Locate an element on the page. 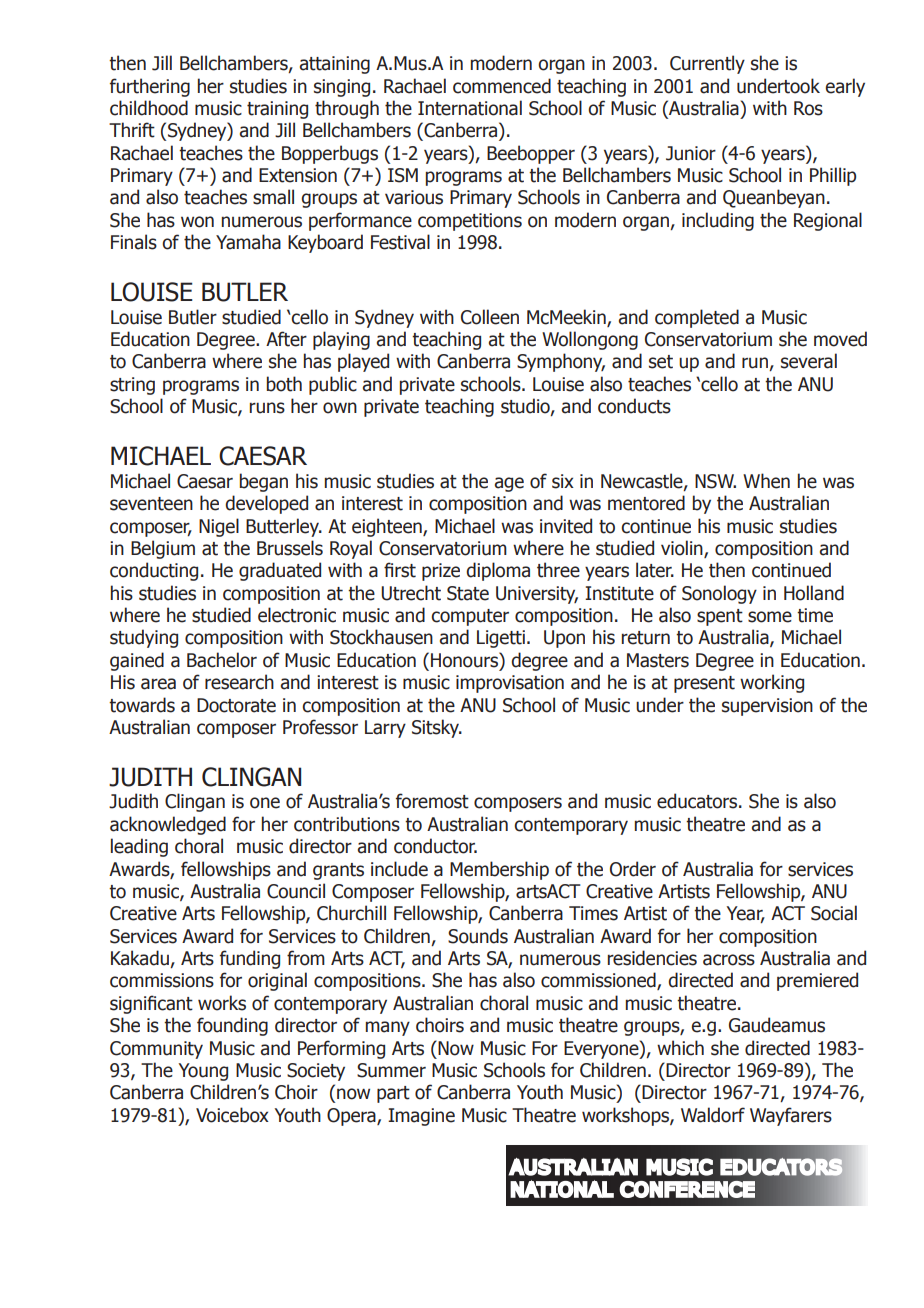 Image resolution: width=924 pixels, height=1308 pixels. Young is located at coordinates (203, 1072).
